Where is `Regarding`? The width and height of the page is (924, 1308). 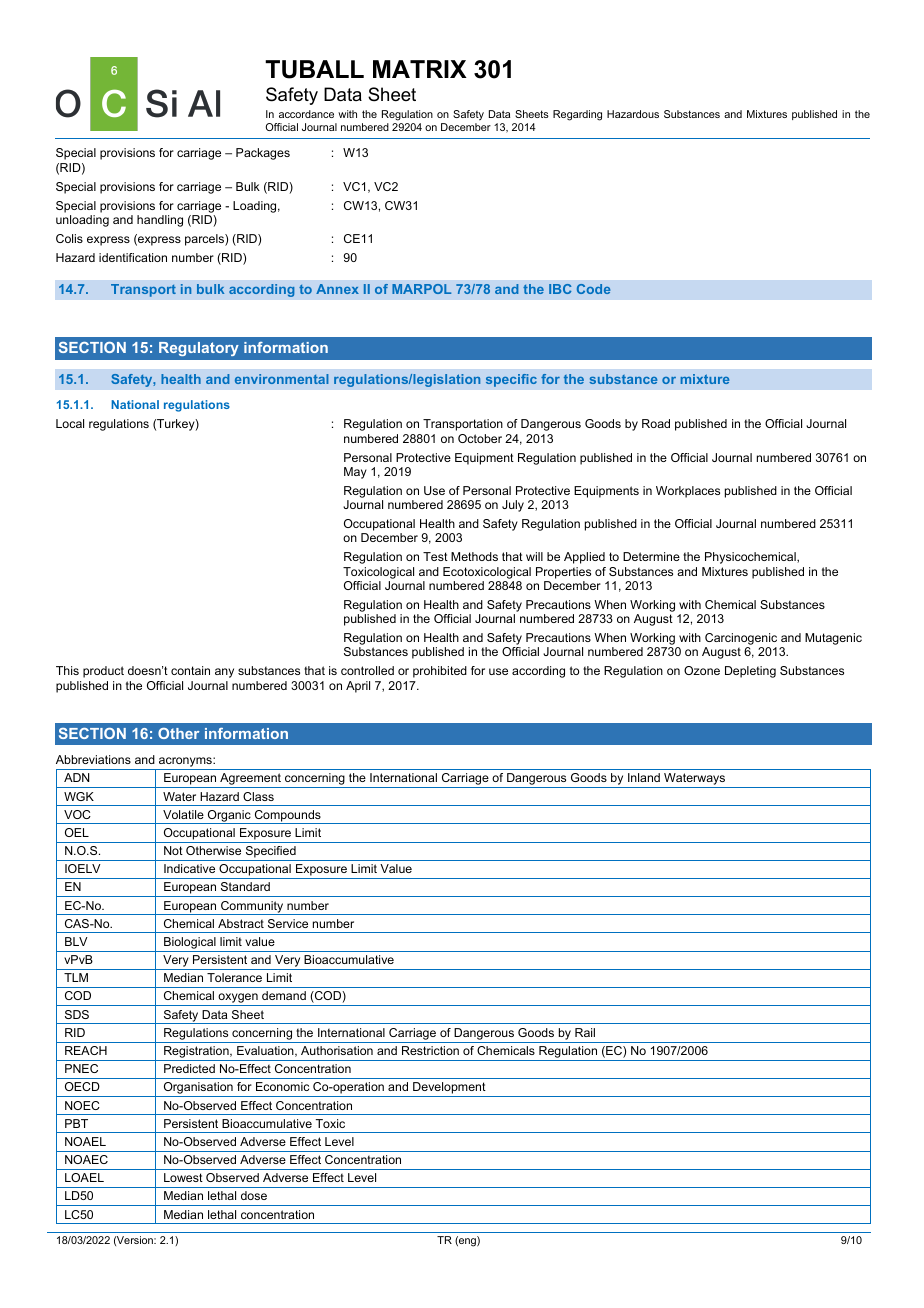
Regarding is located at coordinates (577, 115).
